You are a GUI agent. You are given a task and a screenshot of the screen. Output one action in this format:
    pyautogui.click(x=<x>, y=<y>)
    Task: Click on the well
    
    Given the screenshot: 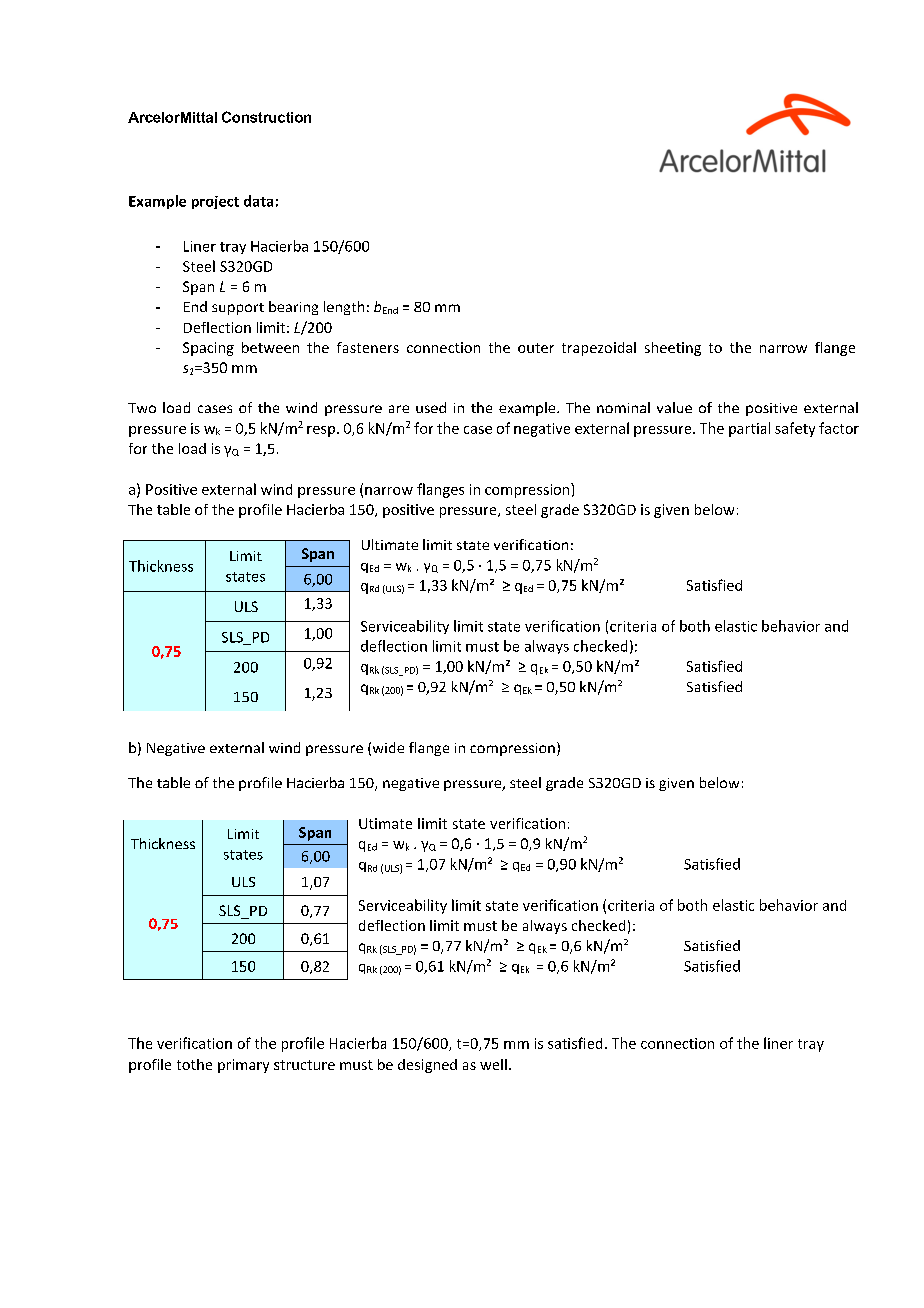 What is the action you would take?
    pyautogui.click(x=493, y=1064)
